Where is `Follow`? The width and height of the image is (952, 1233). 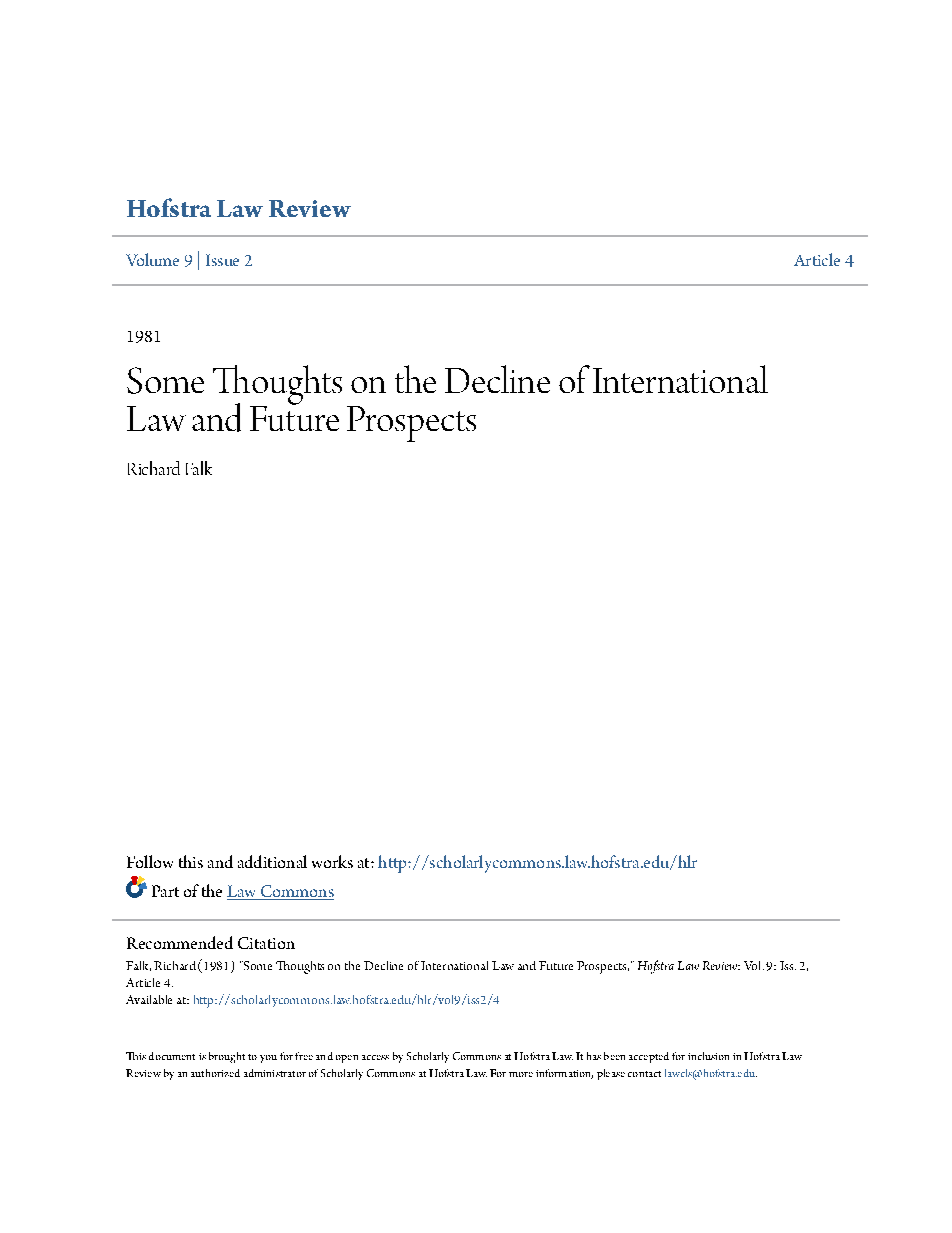 Follow is located at coordinates (150, 861).
